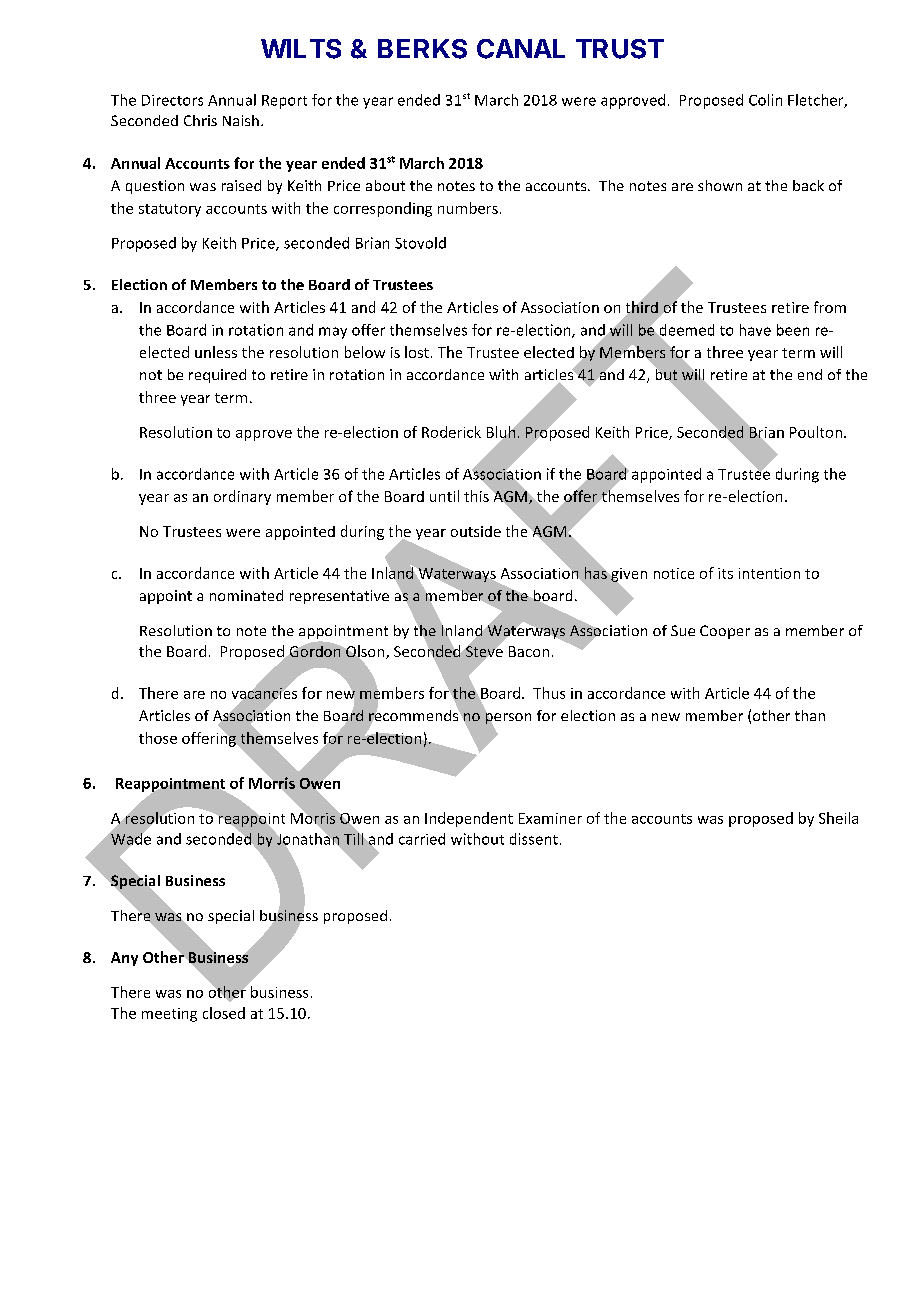 This image has height=1307, width=924. I want to click on Directors, so click(172, 100).
